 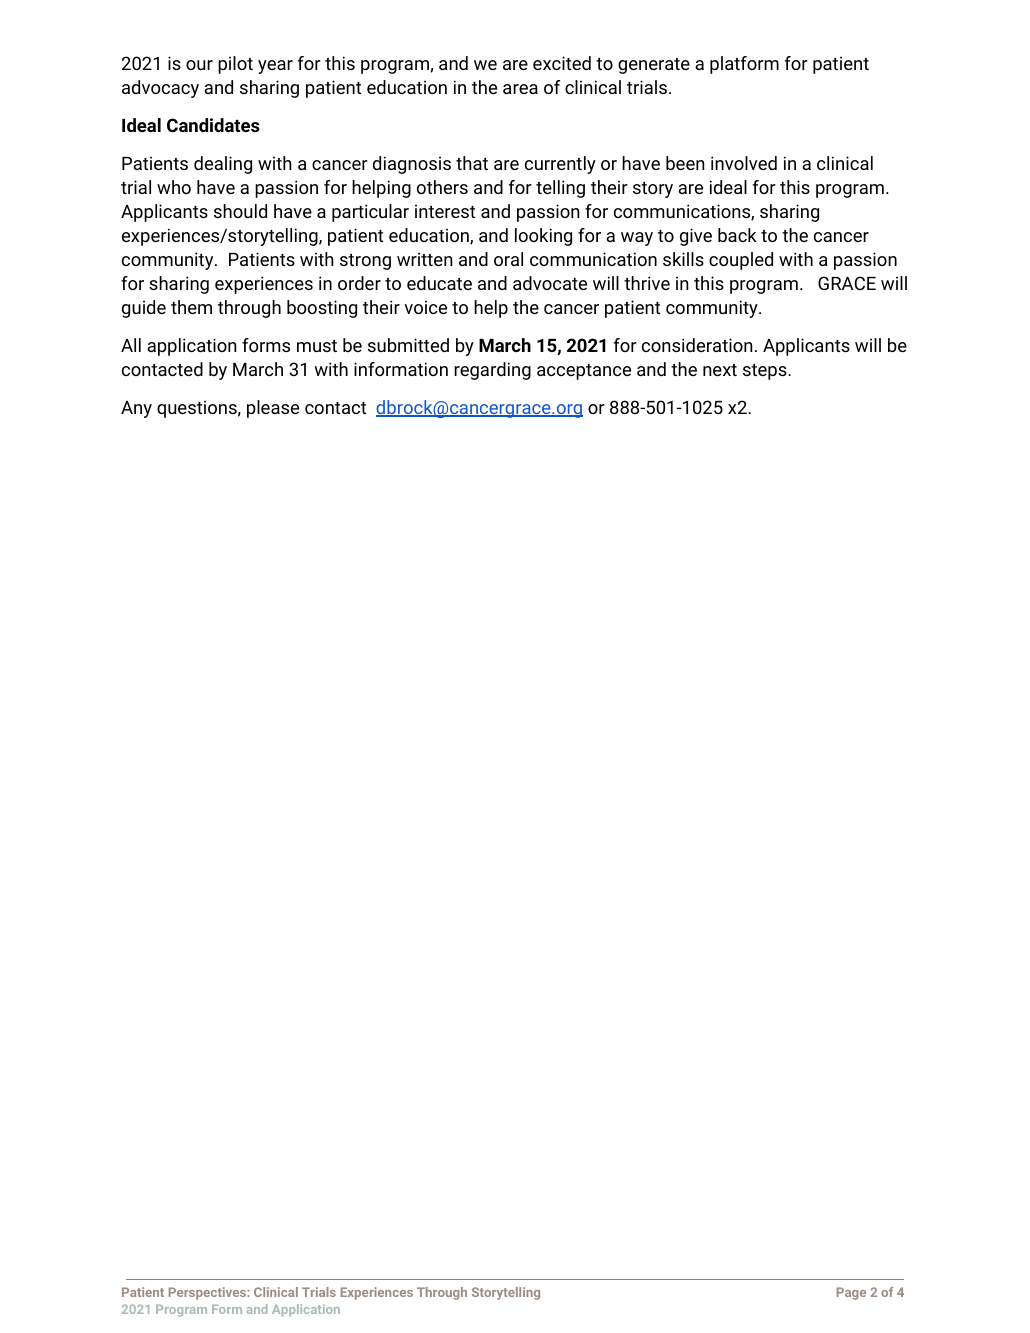 What do you see at coordinates (584, 372) in the image?
I see `acceptance` at bounding box center [584, 372].
